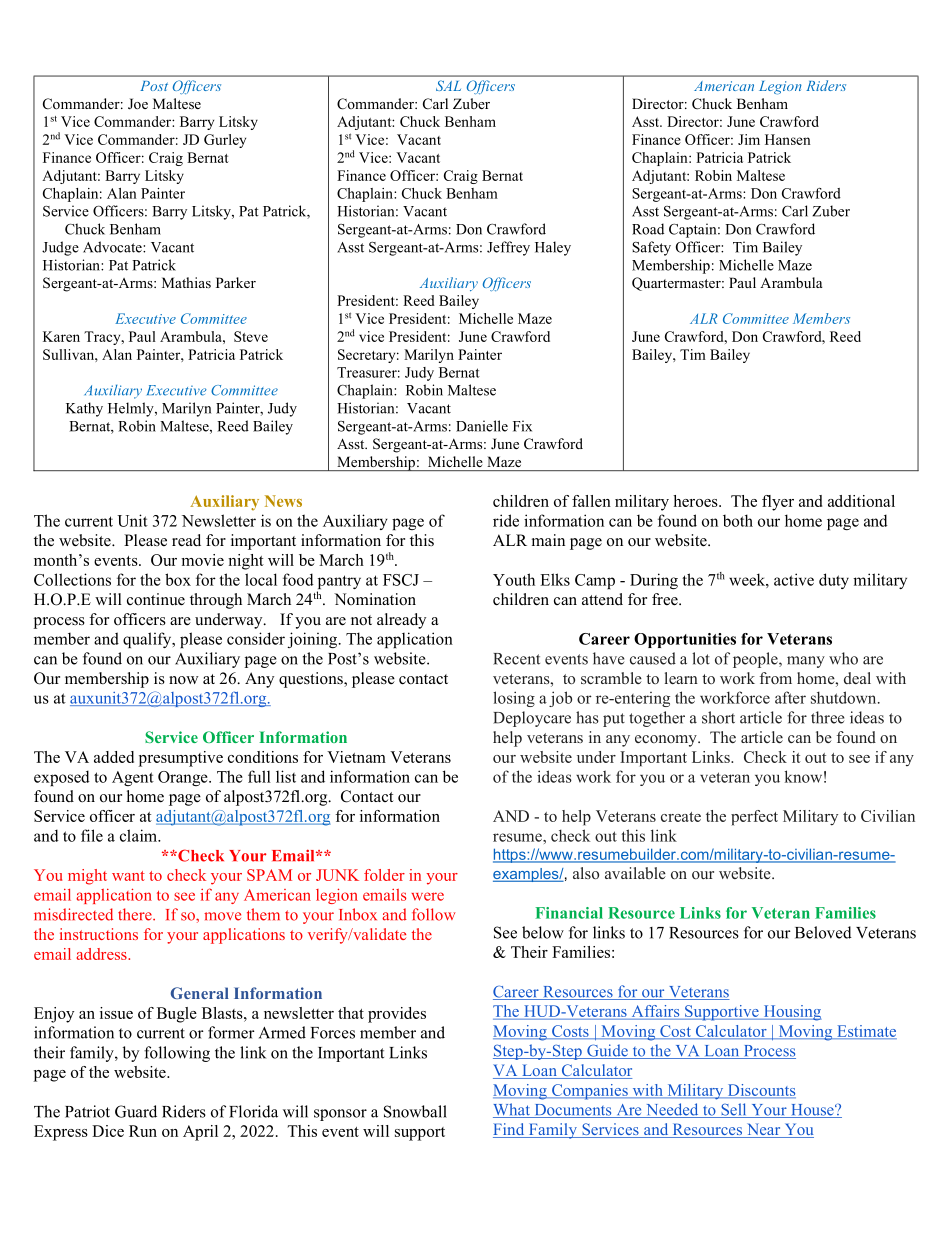  Describe the element at coordinates (202, 560) in the screenshot. I see `movie` at that location.
